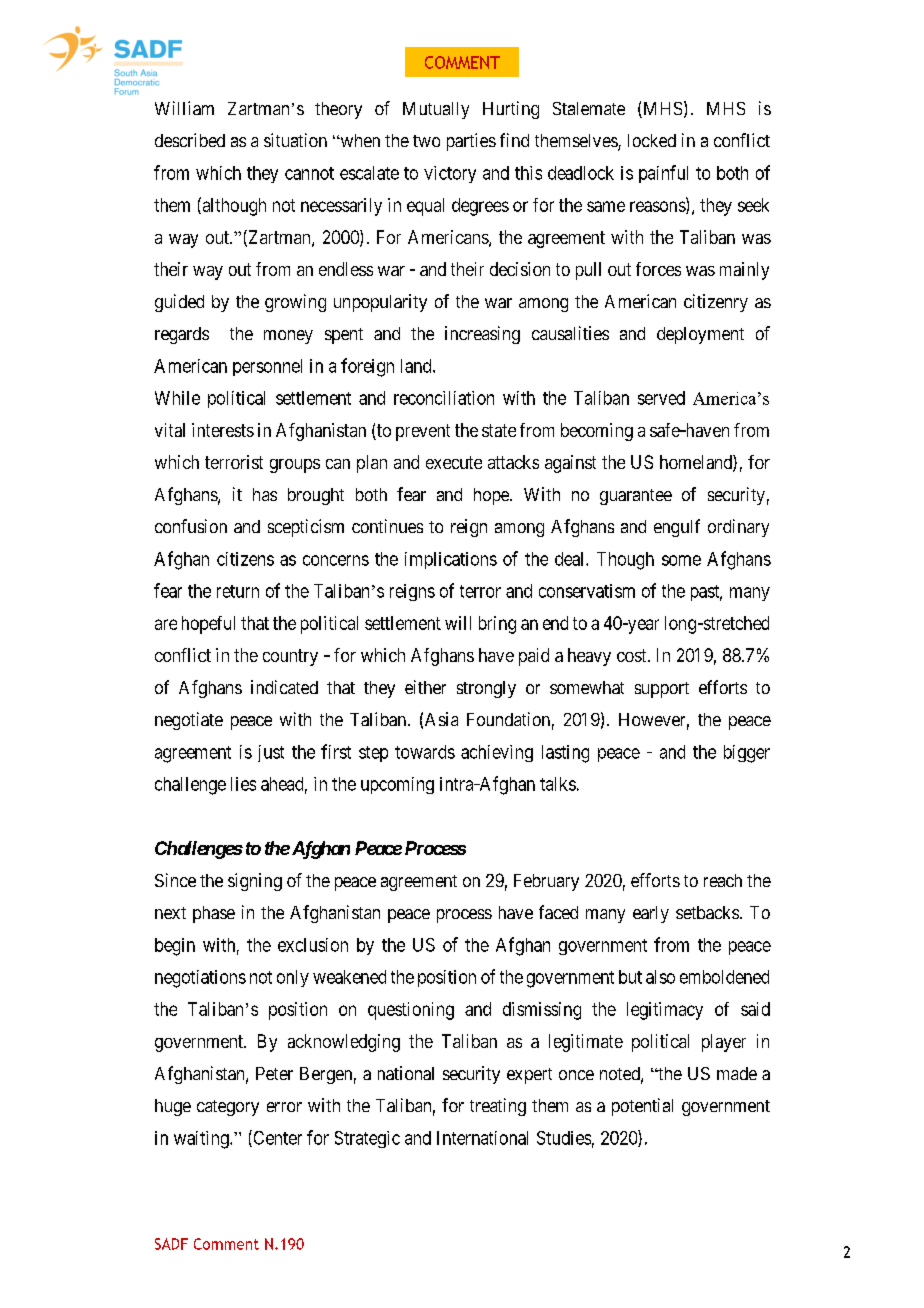 The image size is (924, 1308). Describe the element at coordinates (223, 430) in the image. I see `interests` at that location.
